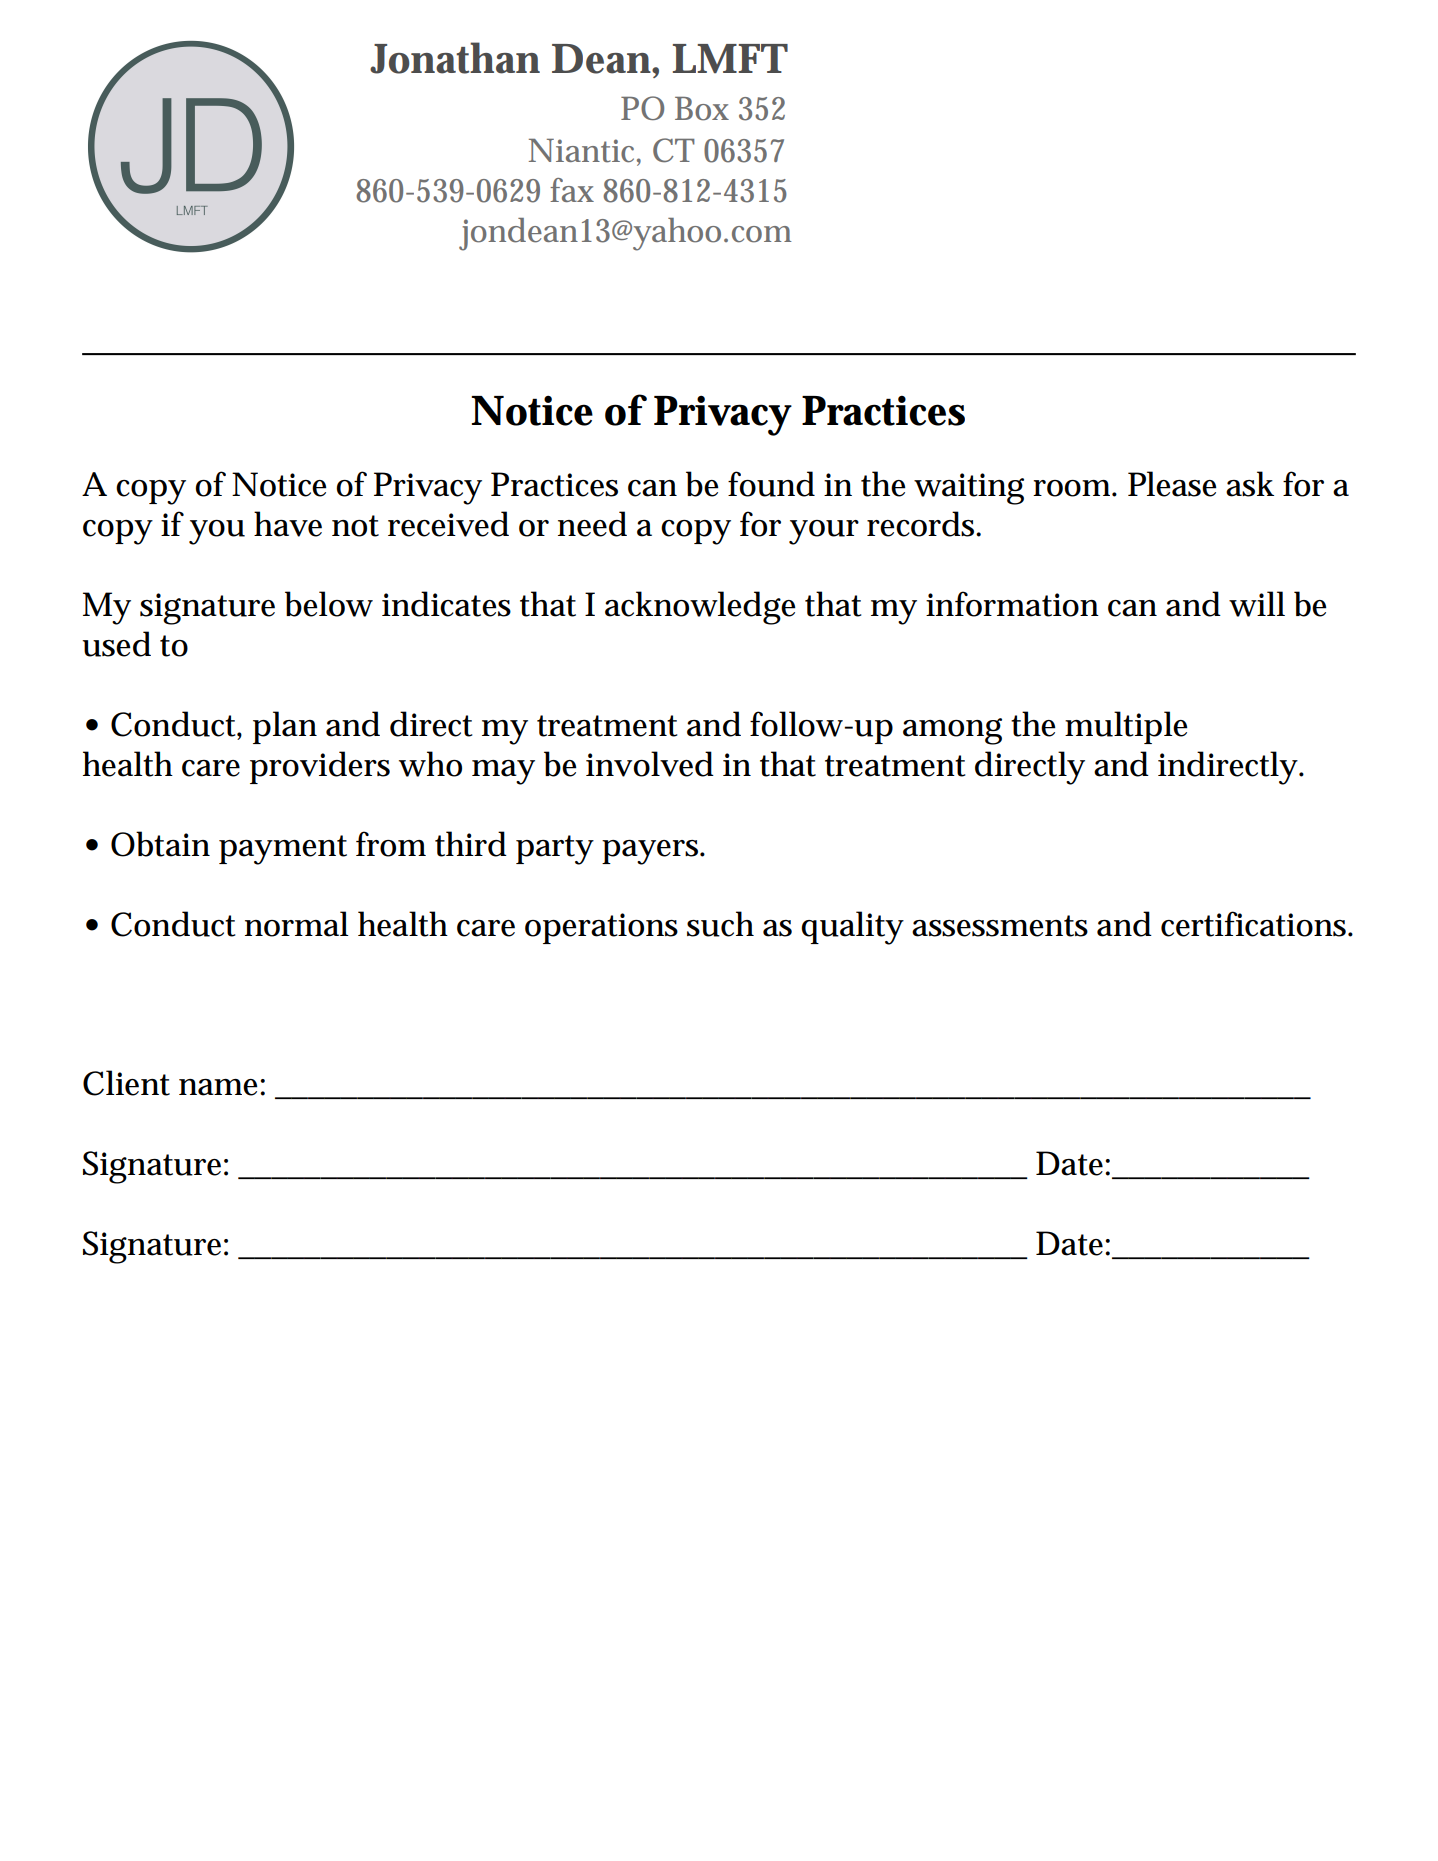 The width and height of the screenshot is (1438, 1861). Describe the element at coordinates (702, 109) in the screenshot. I see `Box` at that location.
